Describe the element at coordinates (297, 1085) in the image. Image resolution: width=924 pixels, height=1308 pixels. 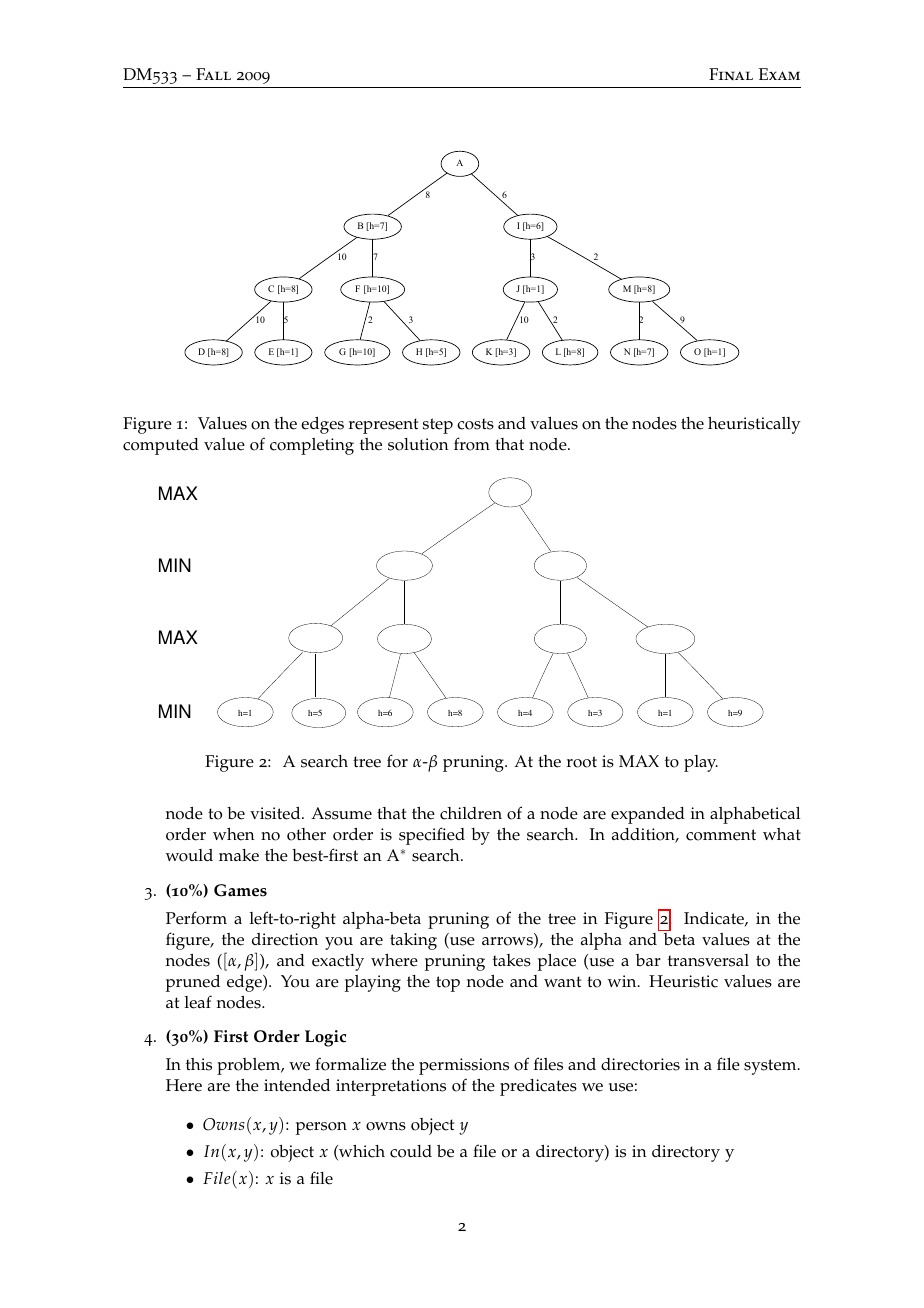
I see `intended` at that location.
